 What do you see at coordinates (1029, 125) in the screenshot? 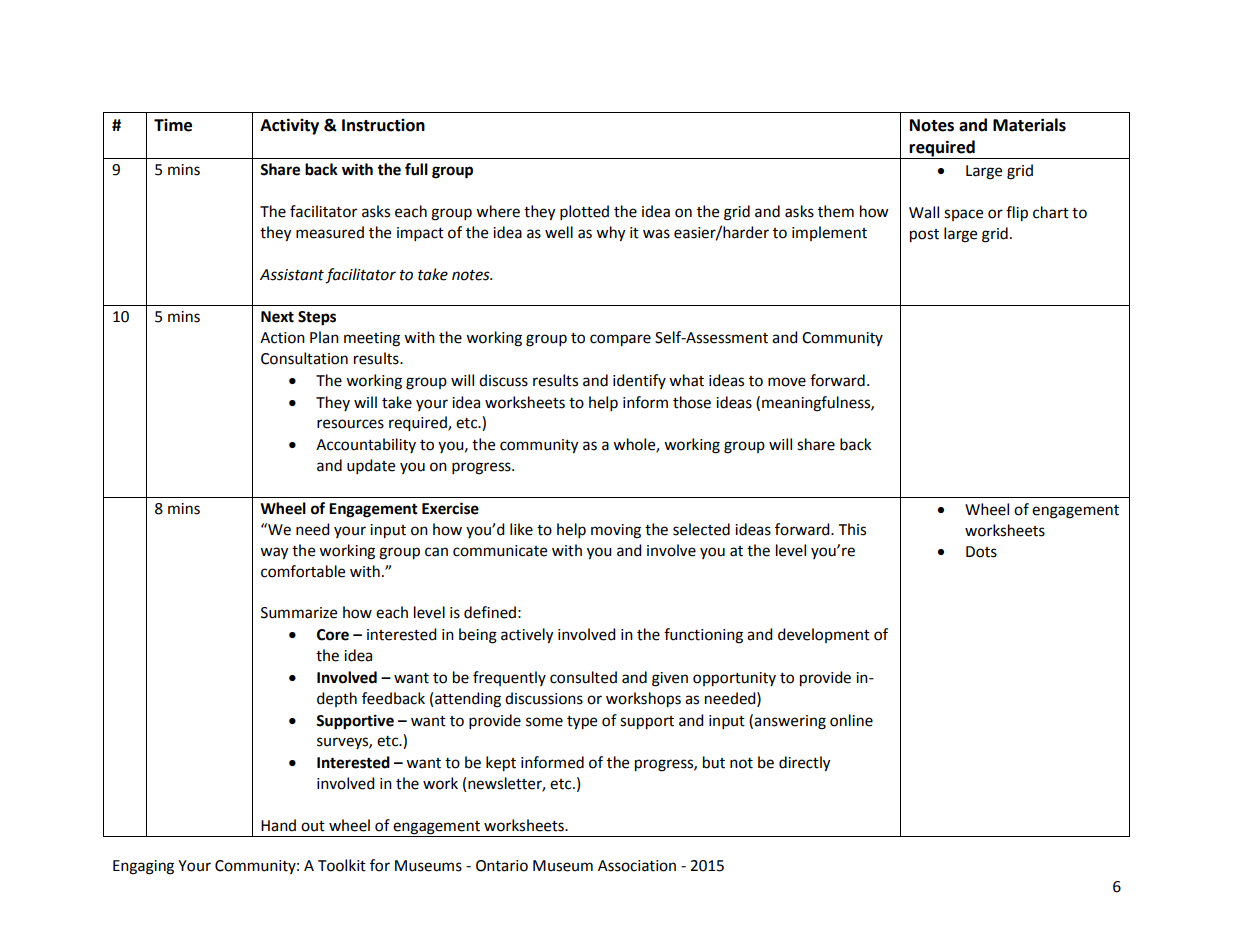
I see `Materials` at bounding box center [1029, 125].
